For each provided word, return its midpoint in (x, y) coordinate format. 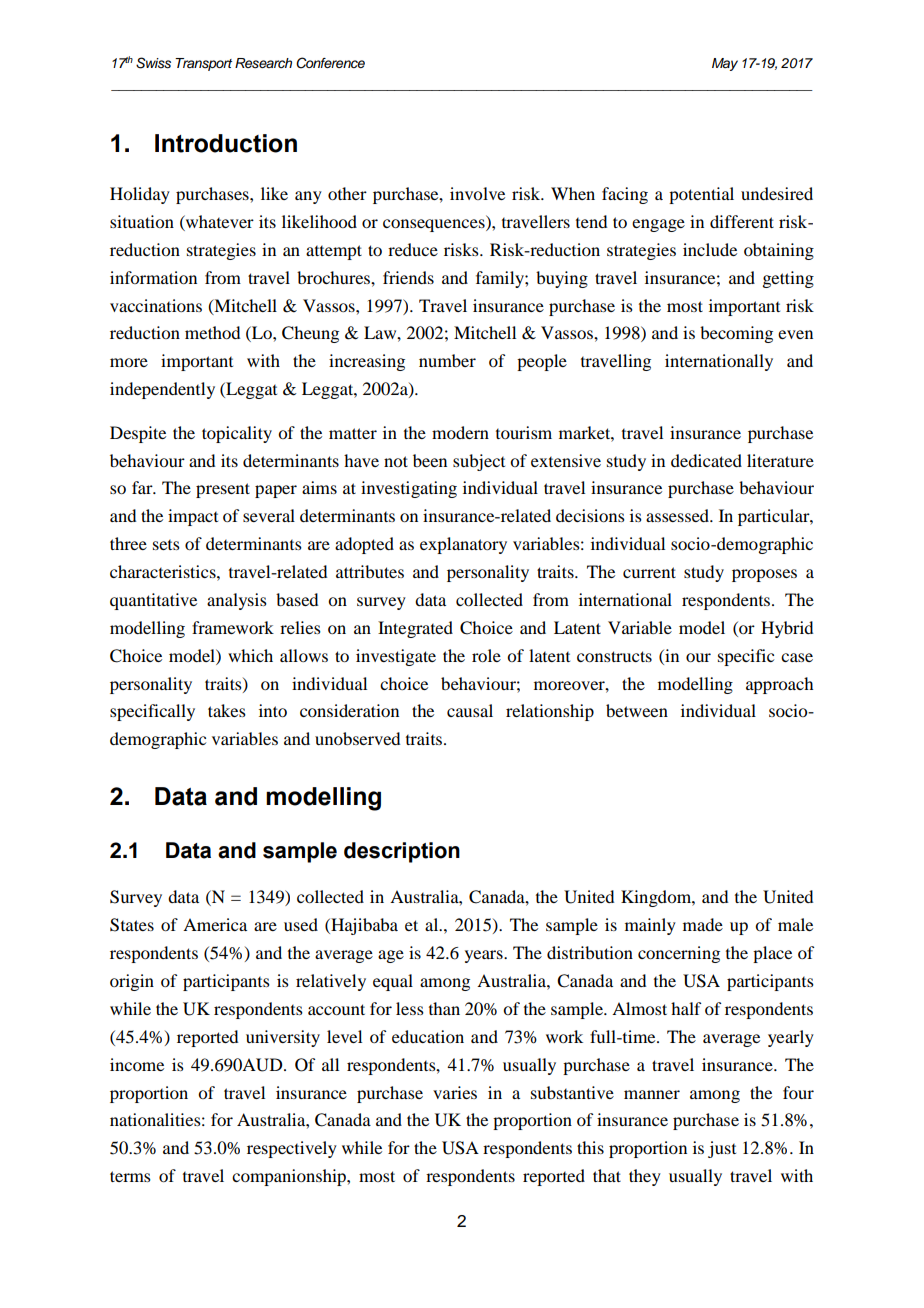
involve (477, 193)
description (402, 852)
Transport (203, 64)
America (215, 924)
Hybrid (787, 629)
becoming (736, 334)
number (447, 360)
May (725, 64)
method (212, 332)
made (703, 924)
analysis (237, 601)
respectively (292, 1149)
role (486, 655)
